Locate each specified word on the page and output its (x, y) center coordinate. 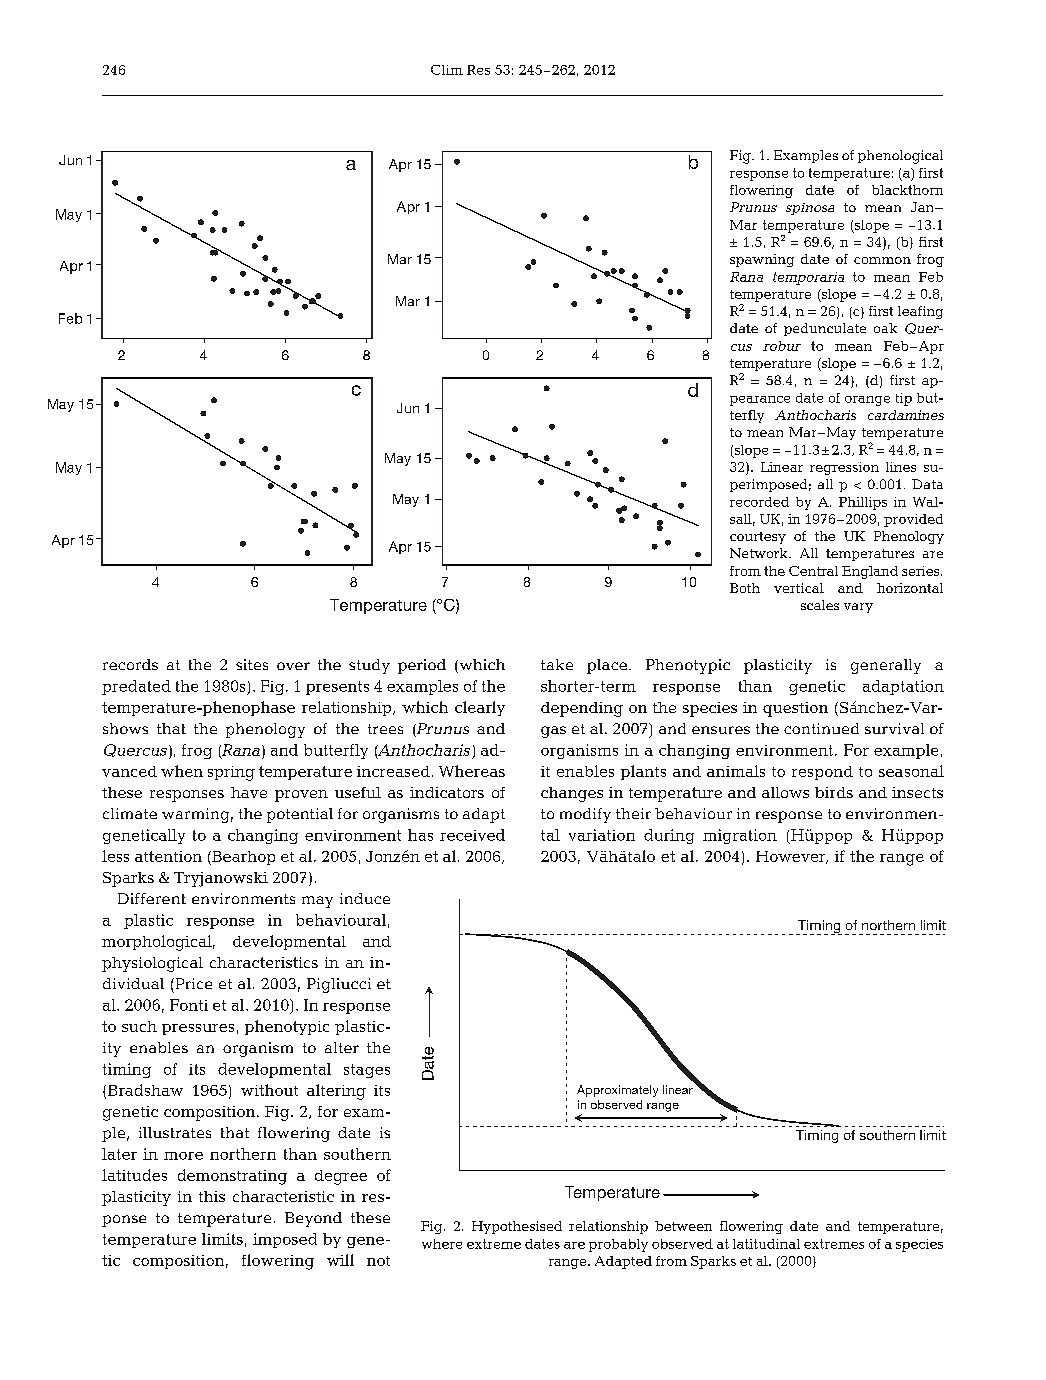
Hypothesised (517, 1227)
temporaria (808, 278)
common (882, 260)
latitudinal (766, 1244)
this (212, 1196)
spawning (762, 260)
